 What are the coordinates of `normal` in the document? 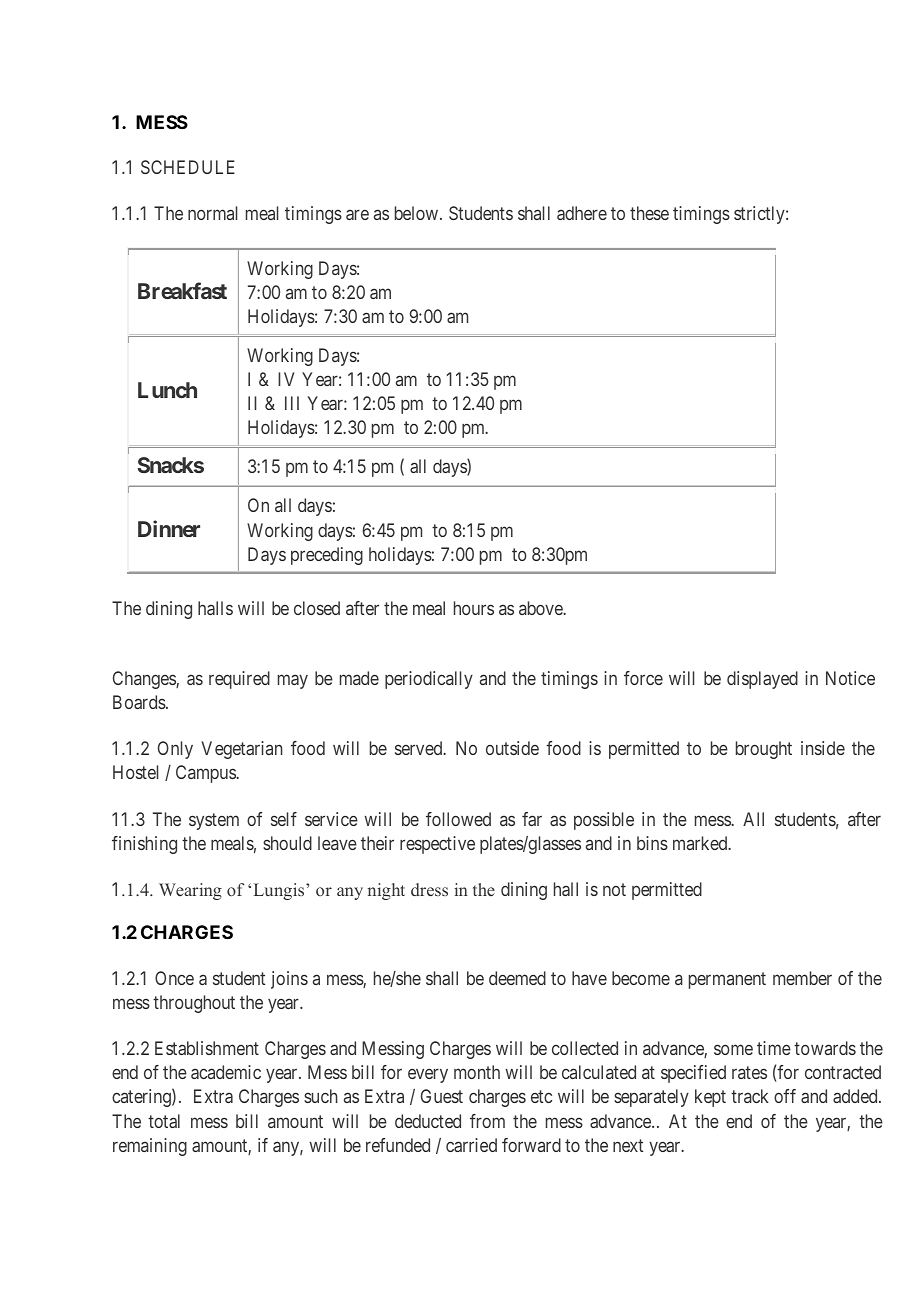 It's located at (212, 213).
